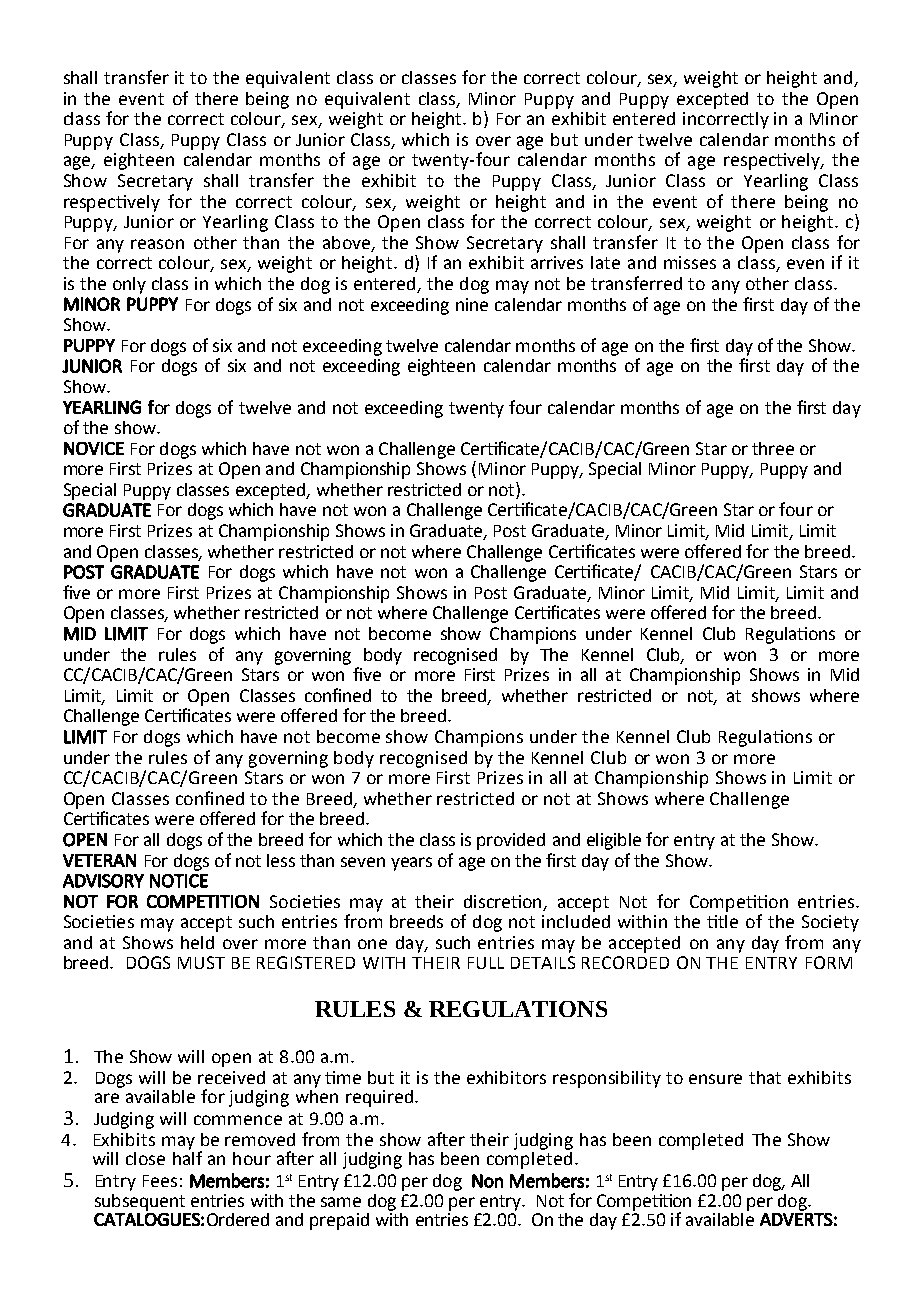 This page has width=924, height=1311. Describe the element at coordinates (504, 902) in the page. I see `discretion` at that location.
